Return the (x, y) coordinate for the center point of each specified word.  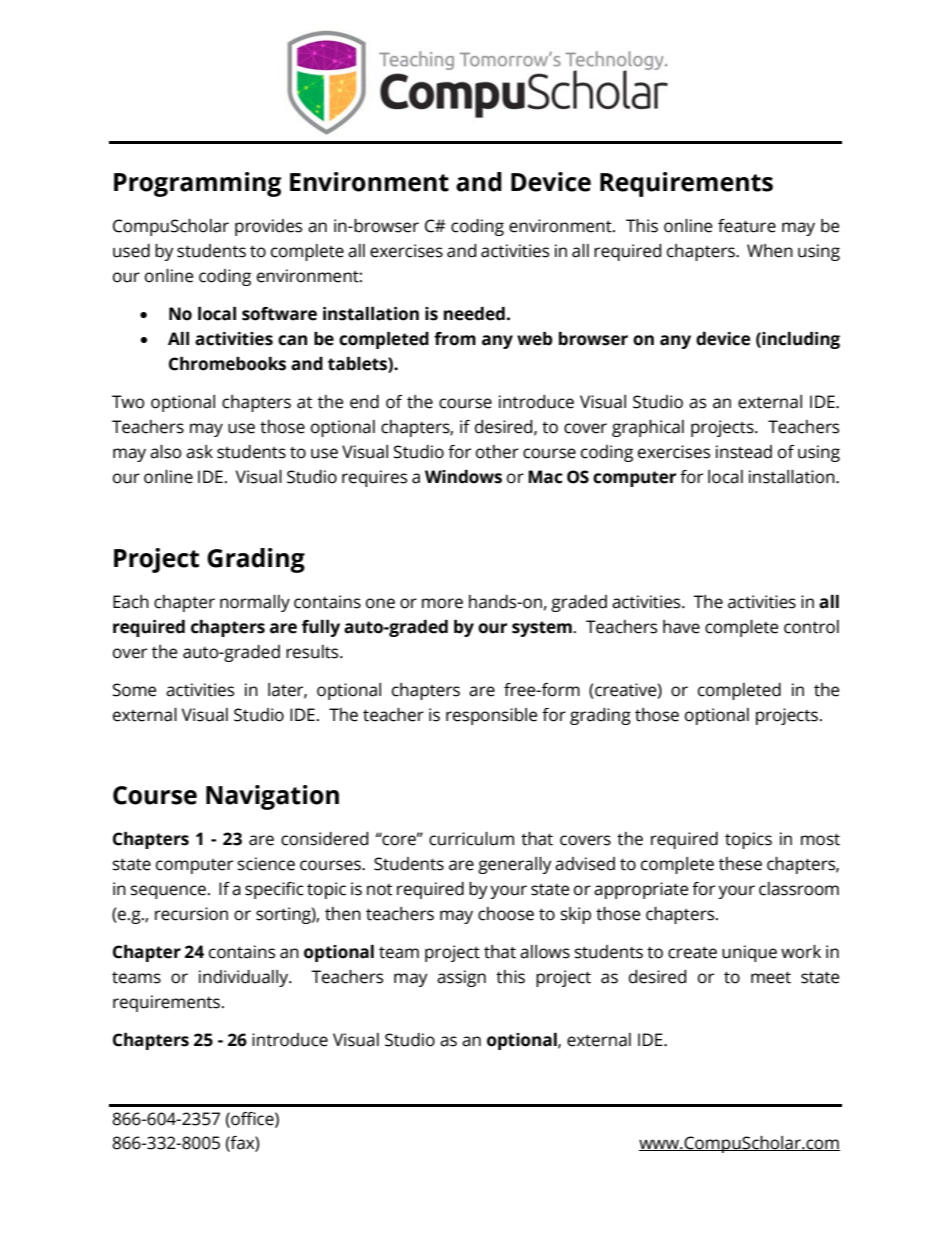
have (681, 627)
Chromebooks (227, 364)
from (455, 339)
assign (461, 978)
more (442, 603)
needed (474, 314)
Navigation (272, 797)
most (820, 839)
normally (255, 603)
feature (747, 226)
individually (245, 978)
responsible (491, 716)
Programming (198, 184)
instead (744, 452)
